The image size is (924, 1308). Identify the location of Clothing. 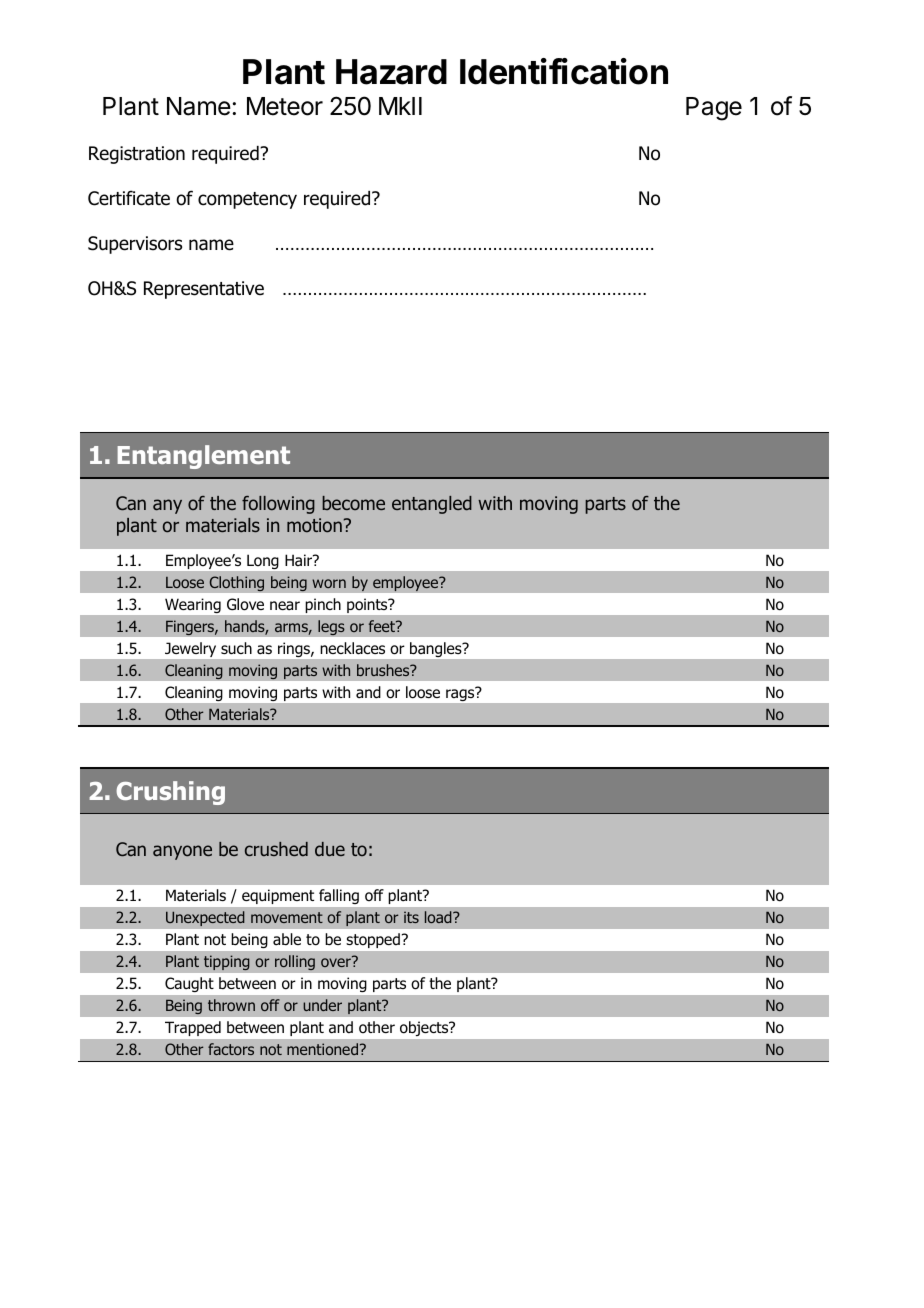
(236, 584).
